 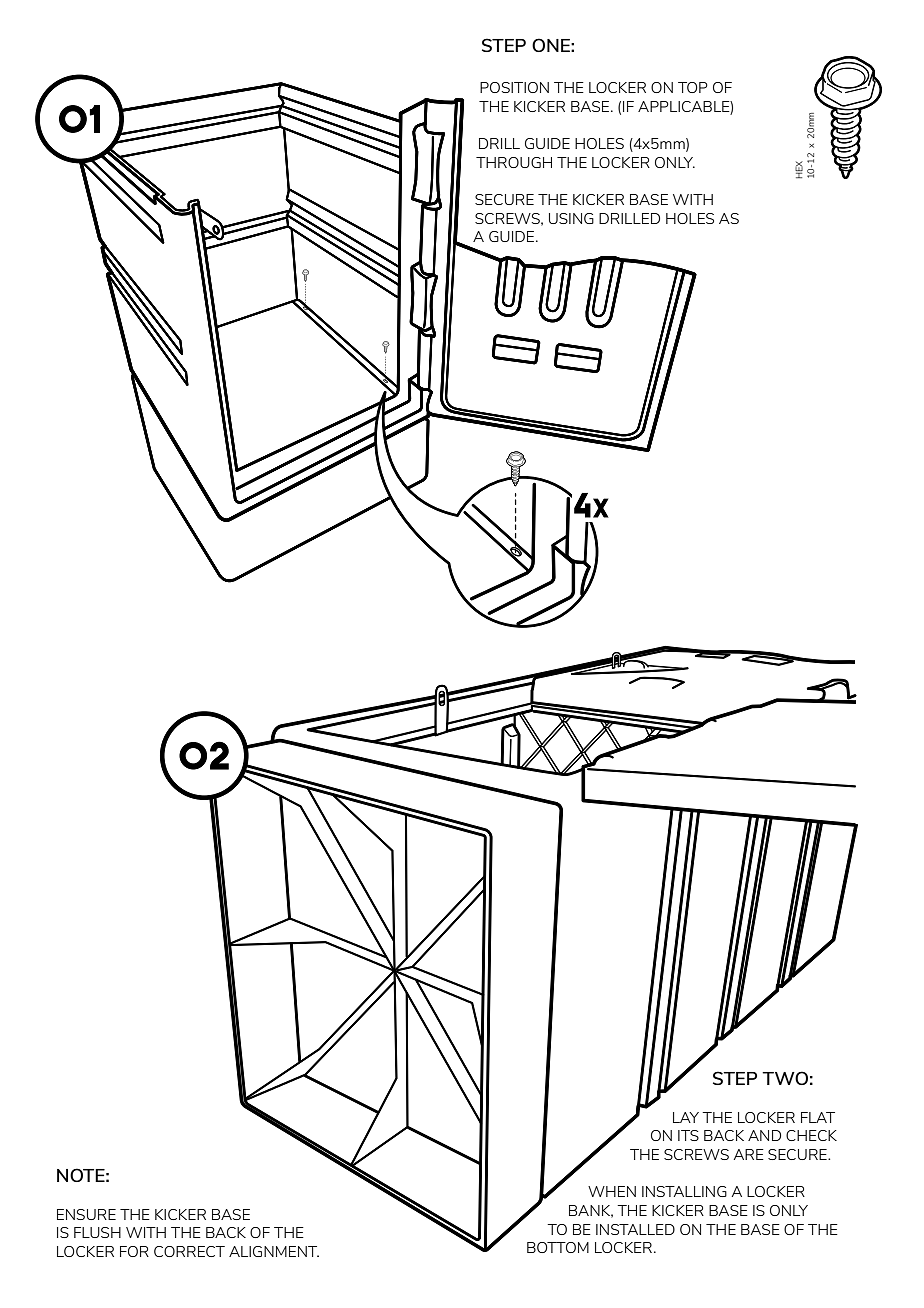 What do you see at coordinates (684, 1191) in the image?
I see `INSTALLING` at bounding box center [684, 1191].
